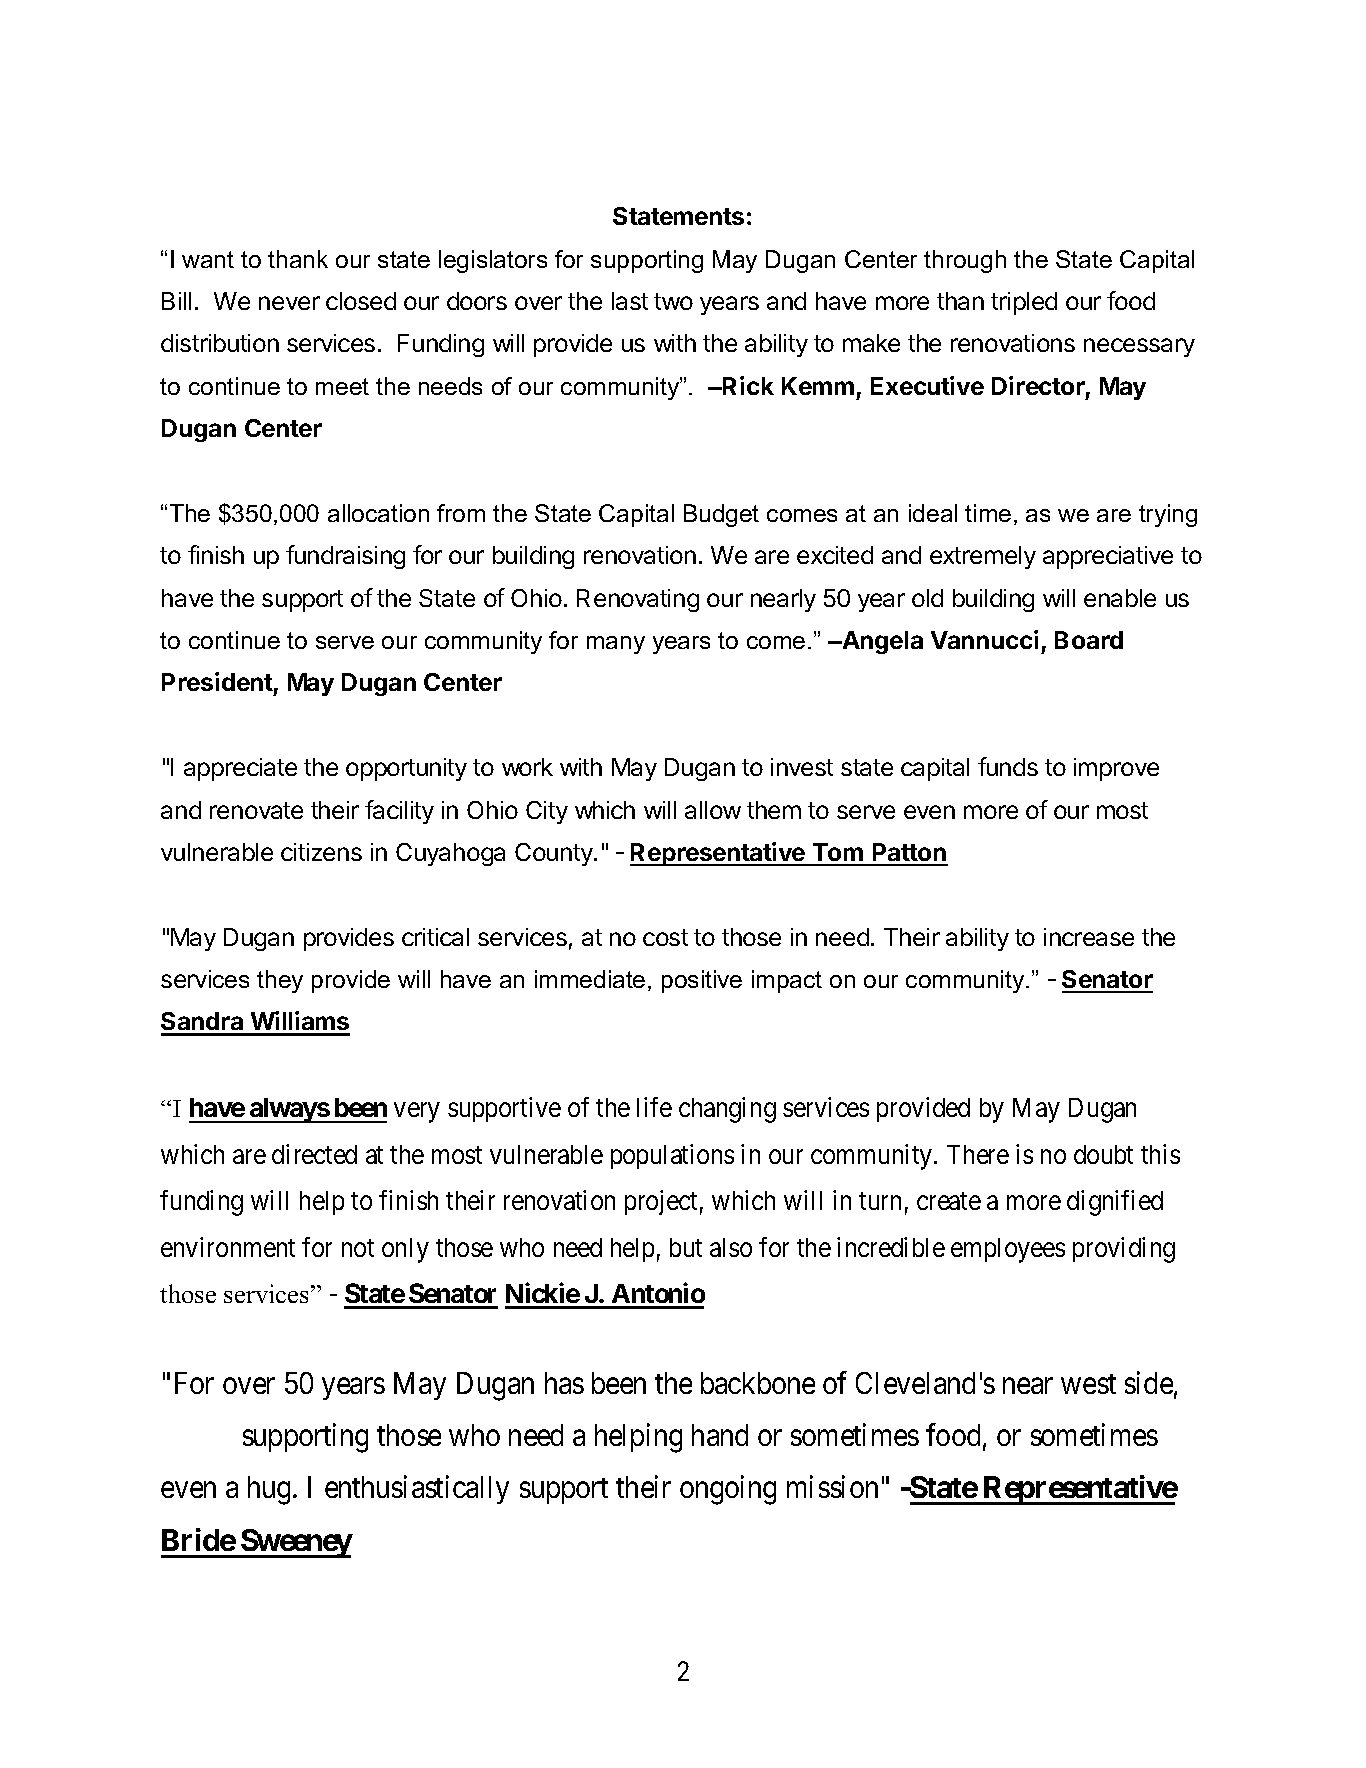  Describe the element at coordinates (240, 769) in the screenshot. I see `appreciate` at that location.
